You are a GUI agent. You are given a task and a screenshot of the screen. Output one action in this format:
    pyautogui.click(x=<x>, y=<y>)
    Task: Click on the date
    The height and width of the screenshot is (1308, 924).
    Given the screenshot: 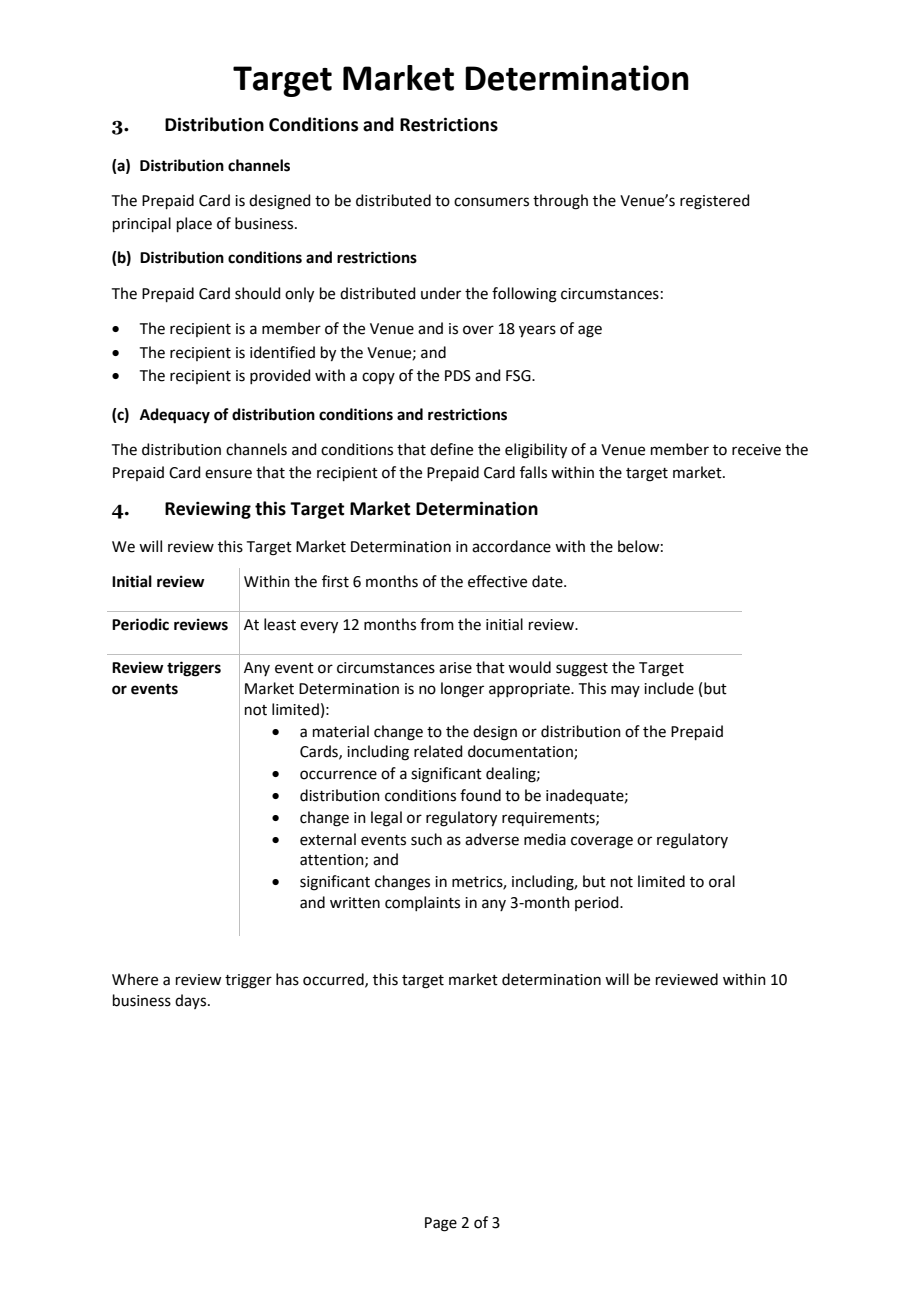 What is the action you would take?
    pyautogui.click(x=548, y=581)
